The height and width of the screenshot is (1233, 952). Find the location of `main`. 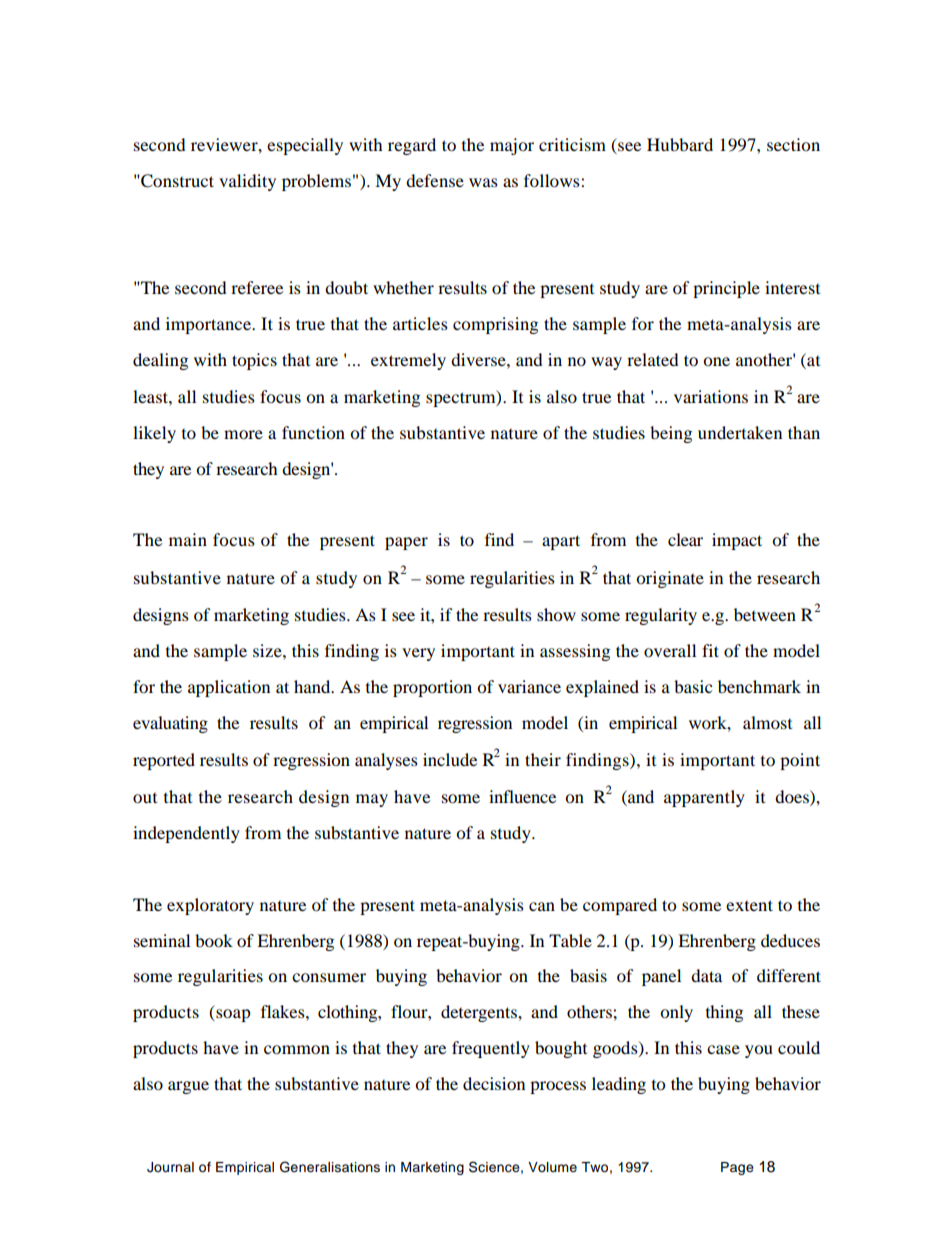

main is located at coordinates (188, 539).
